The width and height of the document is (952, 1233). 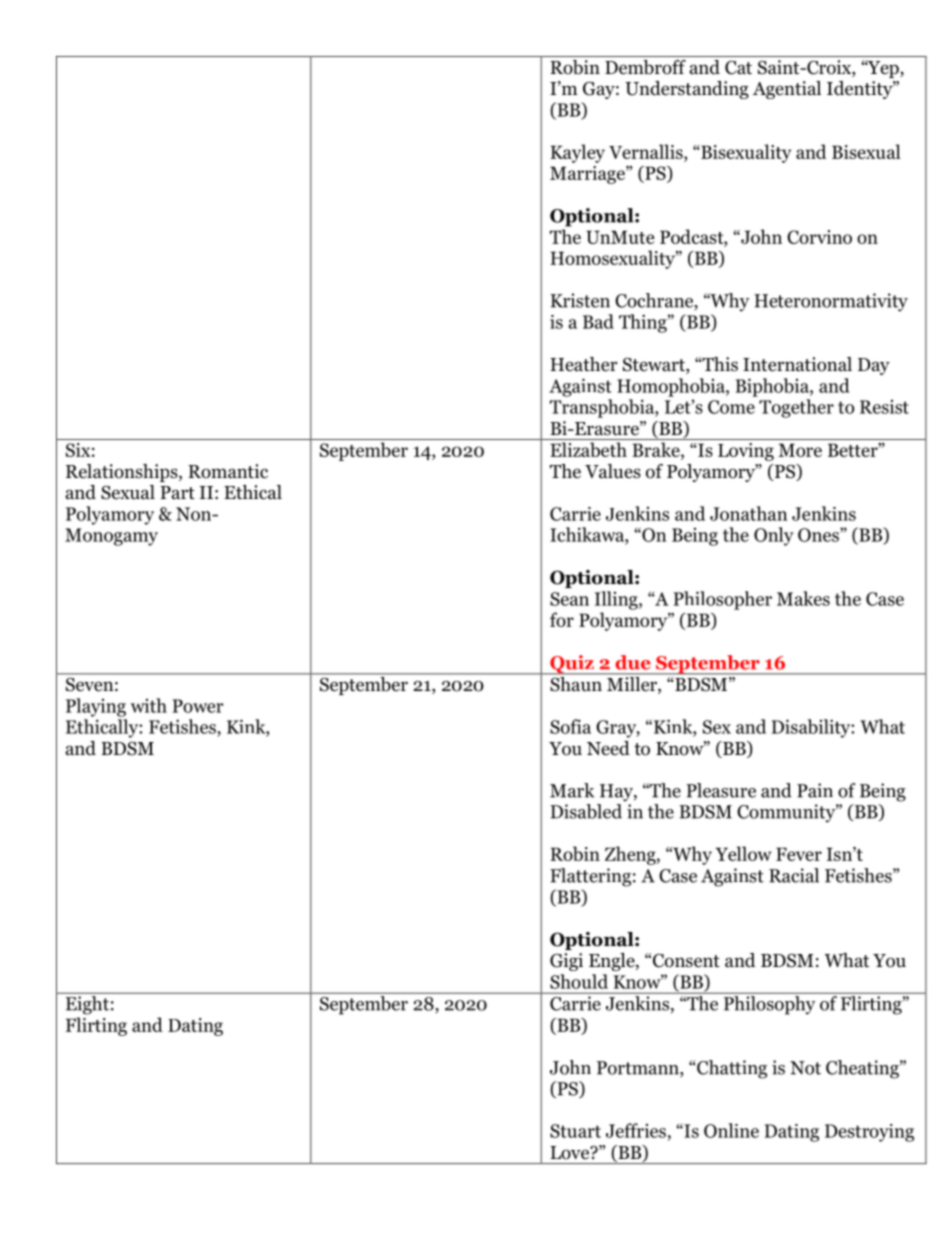 What do you see at coordinates (198, 706) in the document?
I see `Power` at bounding box center [198, 706].
